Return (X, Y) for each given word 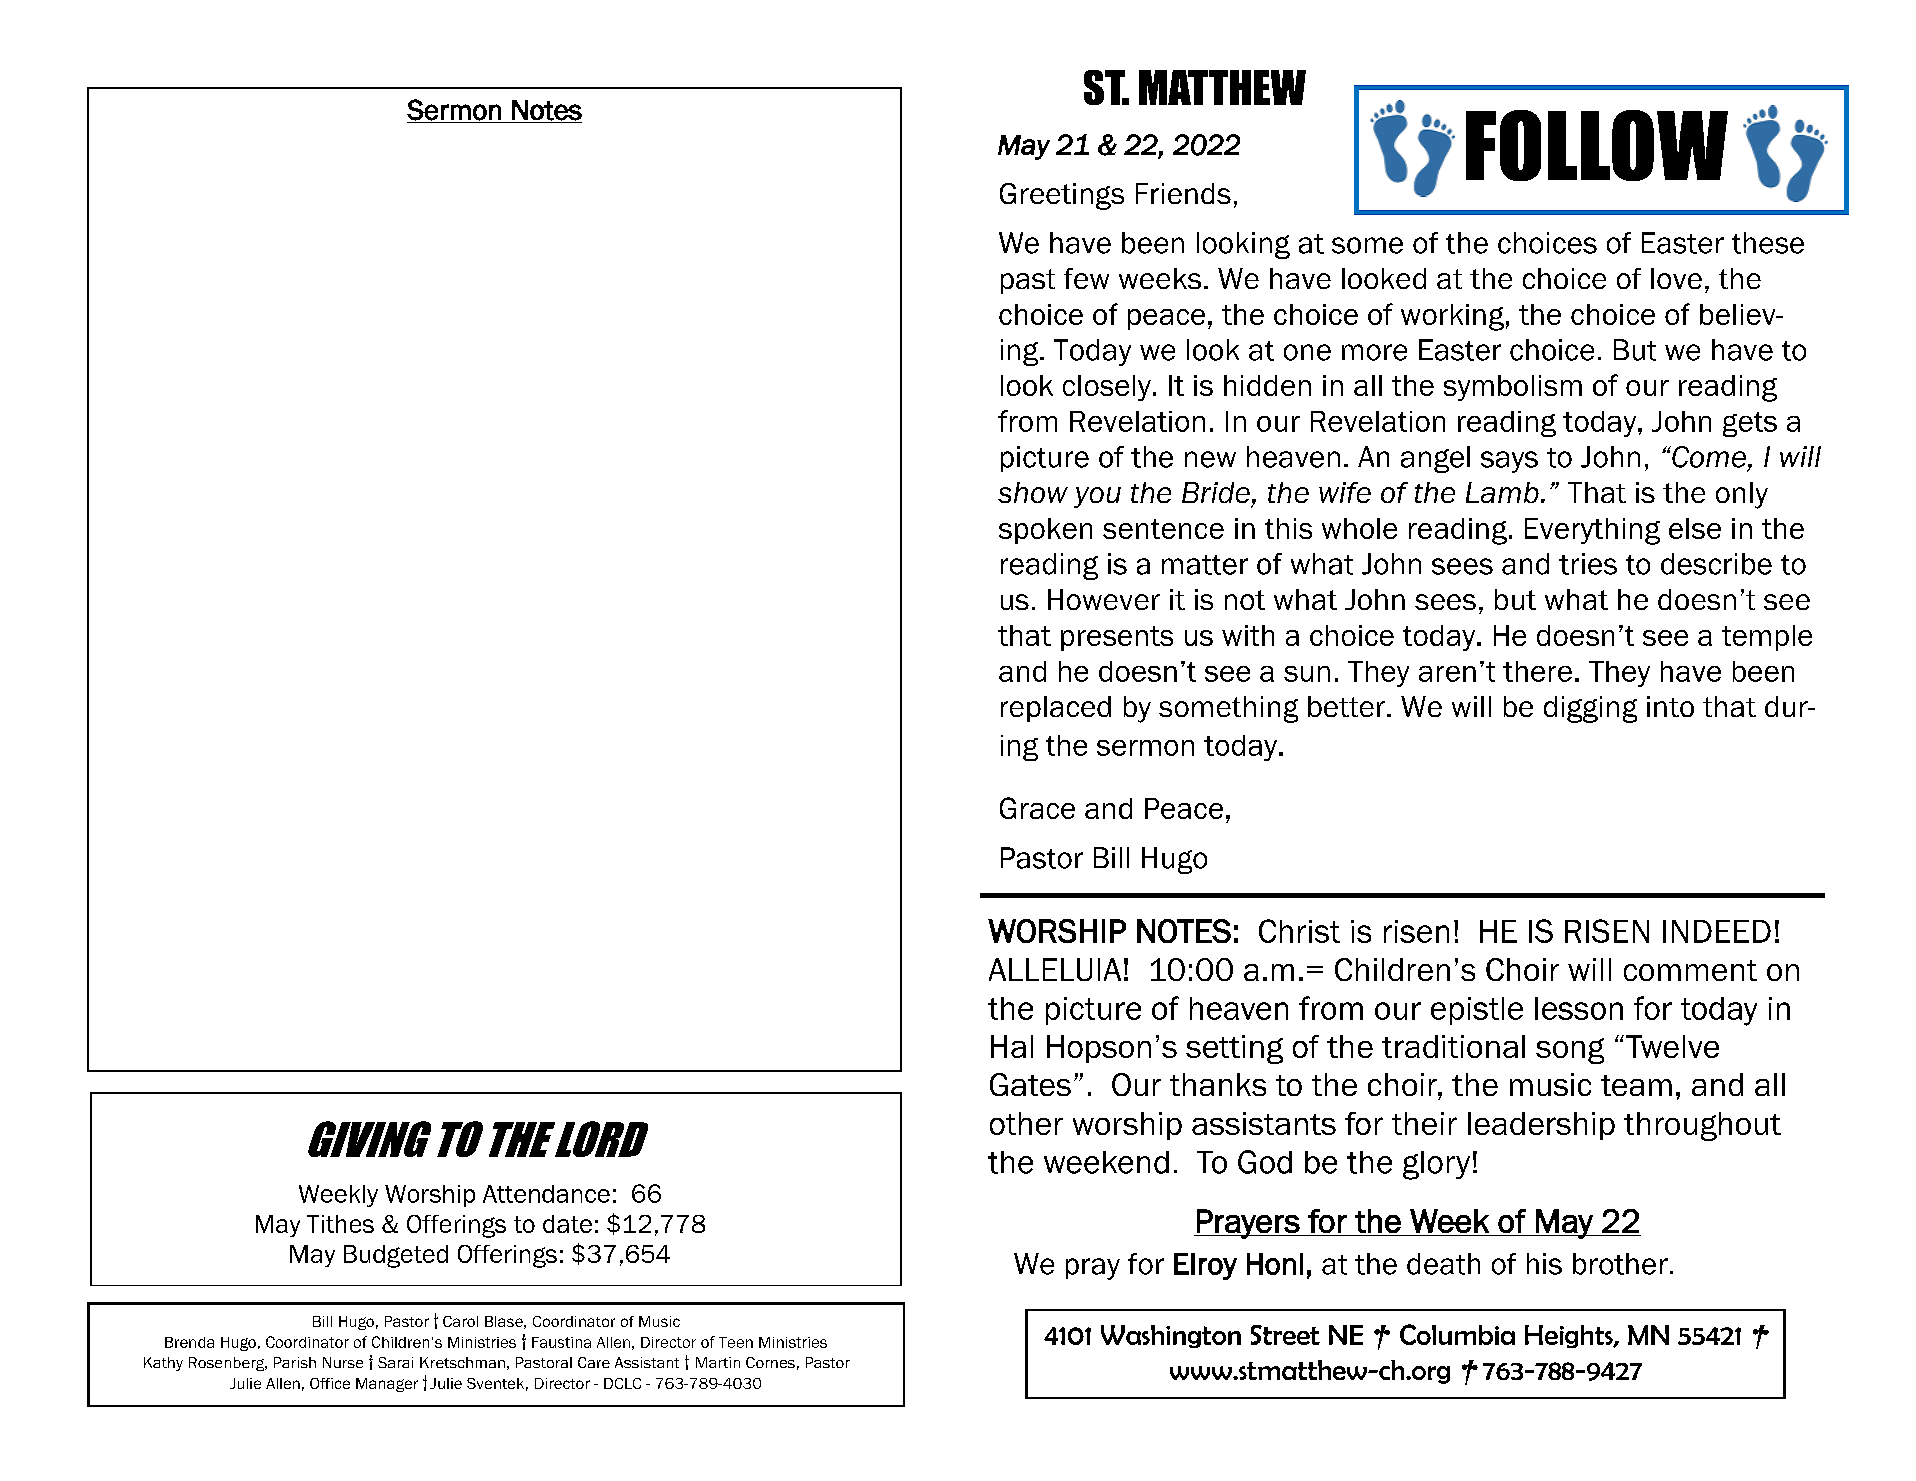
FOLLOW (1597, 145)
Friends (1183, 193)
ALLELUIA (1055, 969)
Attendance (546, 1194)
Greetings (1062, 196)
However (1104, 599)
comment (1690, 970)
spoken (1045, 531)
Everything (1592, 531)
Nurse (343, 1362)
